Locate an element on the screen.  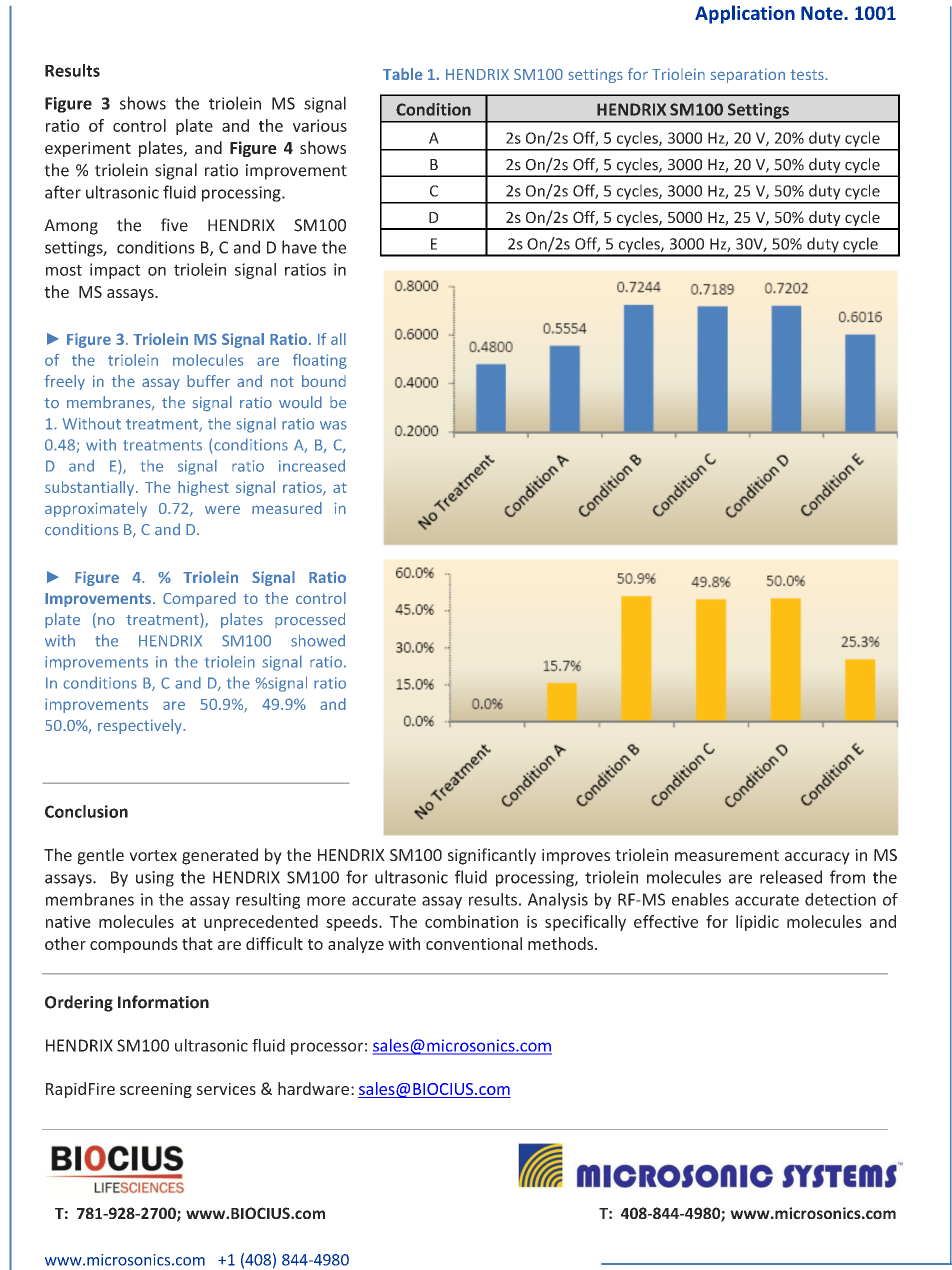
Table is located at coordinates (403, 74).
